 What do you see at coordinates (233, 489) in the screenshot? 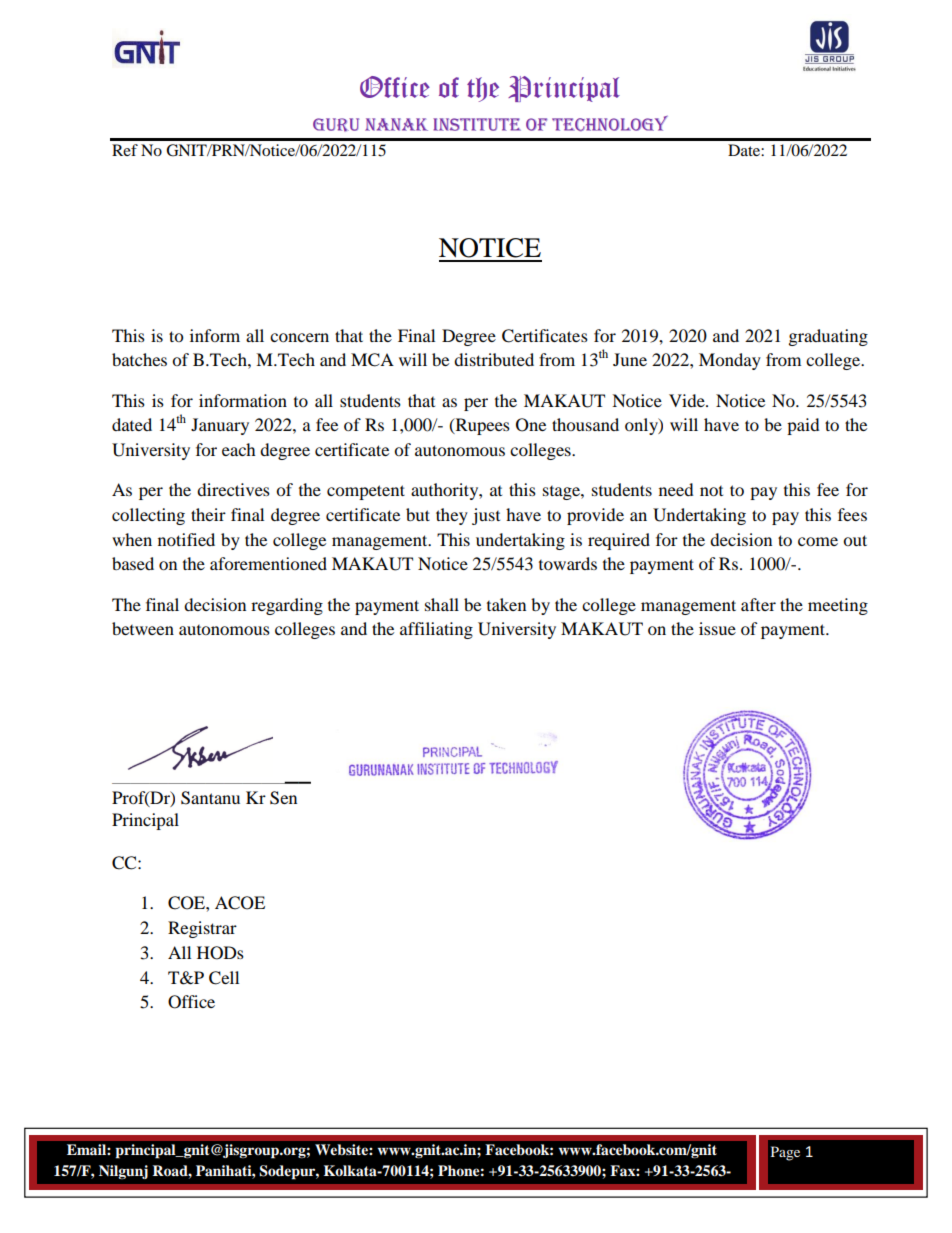
I see `directives` at bounding box center [233, 489].
